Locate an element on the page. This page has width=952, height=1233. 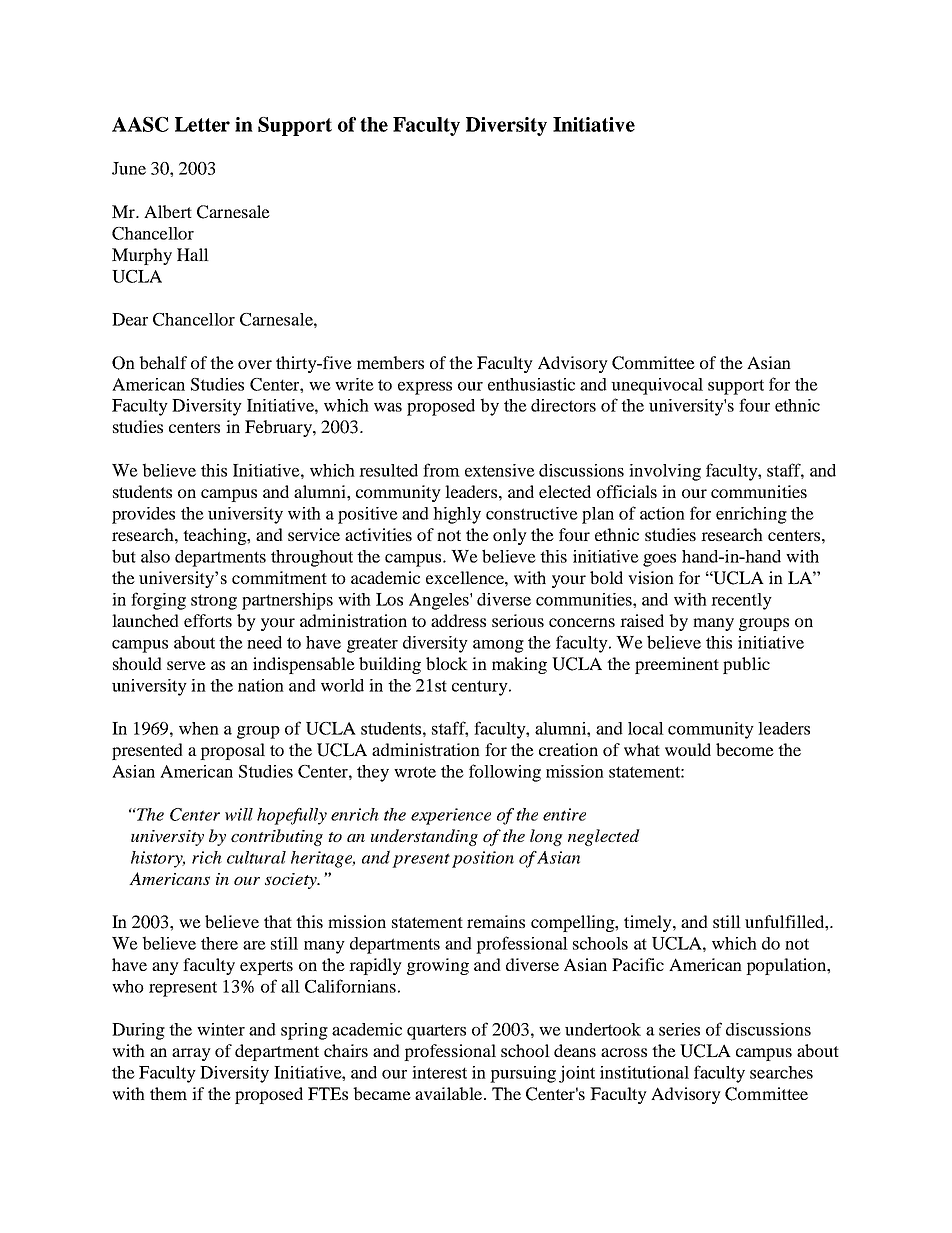
wrote is located at coordinates (415, 772).
